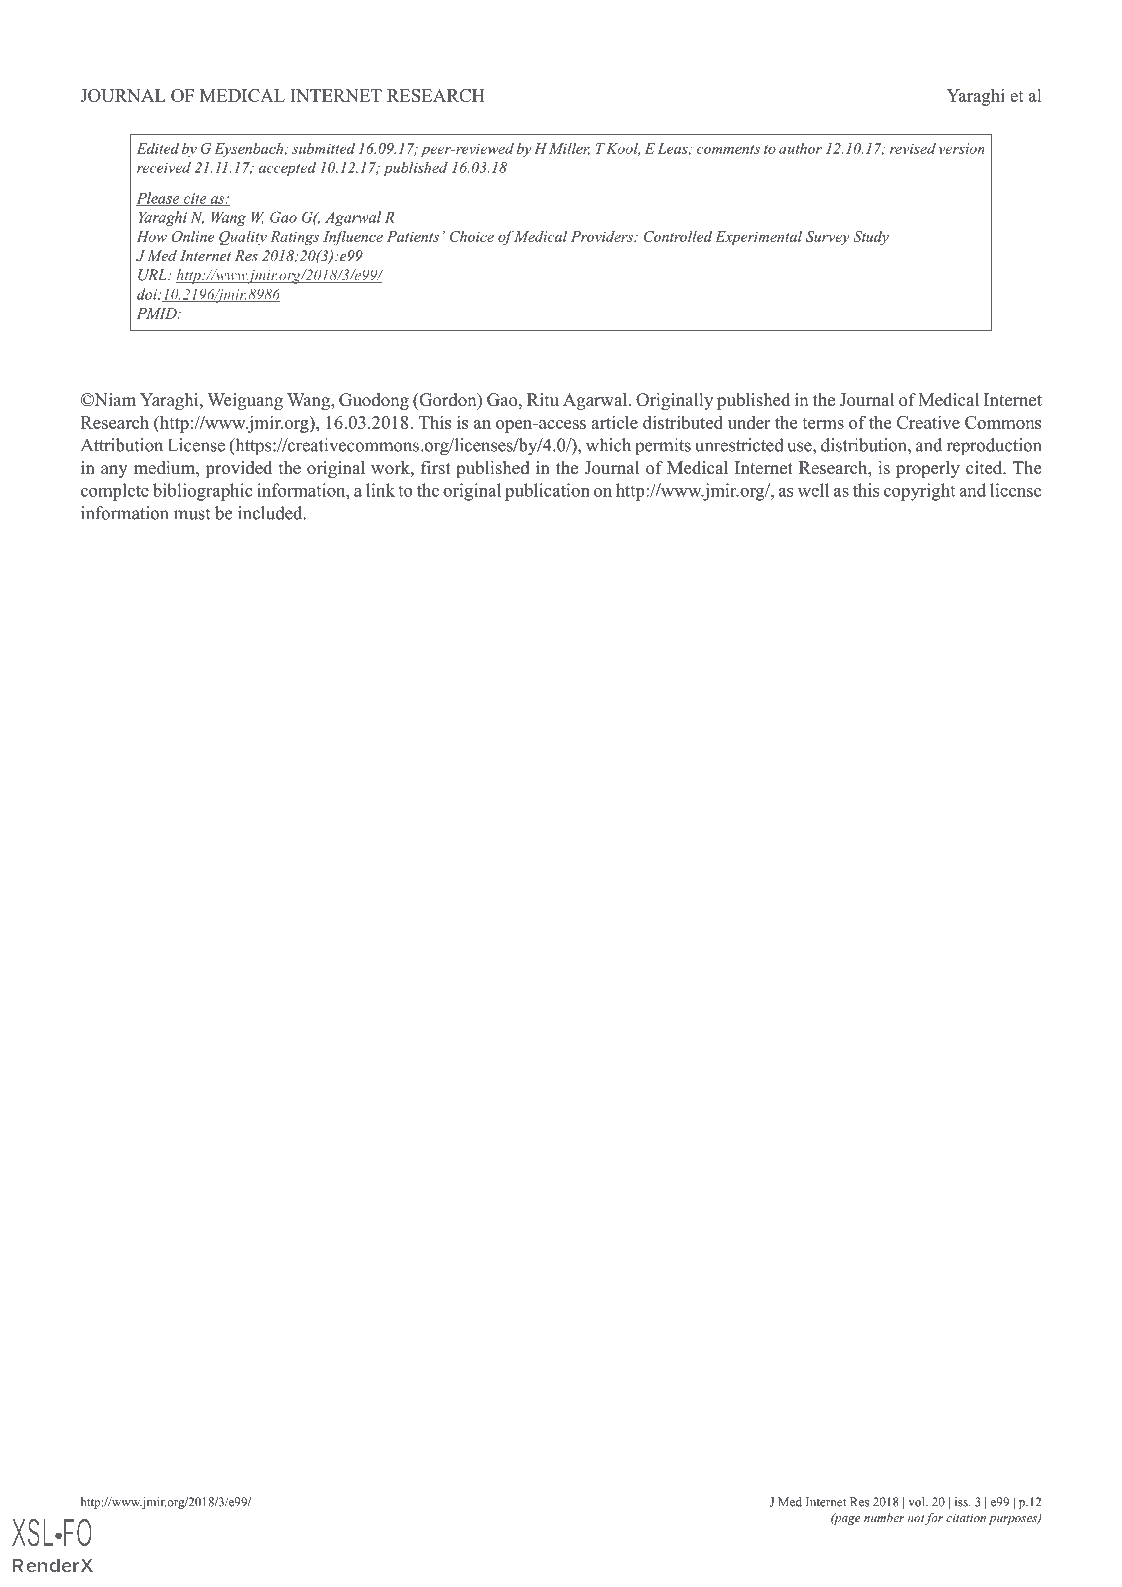 The image size is (1122, 1587). Describe the element at coordinates (547, 492) in the screenshot. I see `publication` at that location.
